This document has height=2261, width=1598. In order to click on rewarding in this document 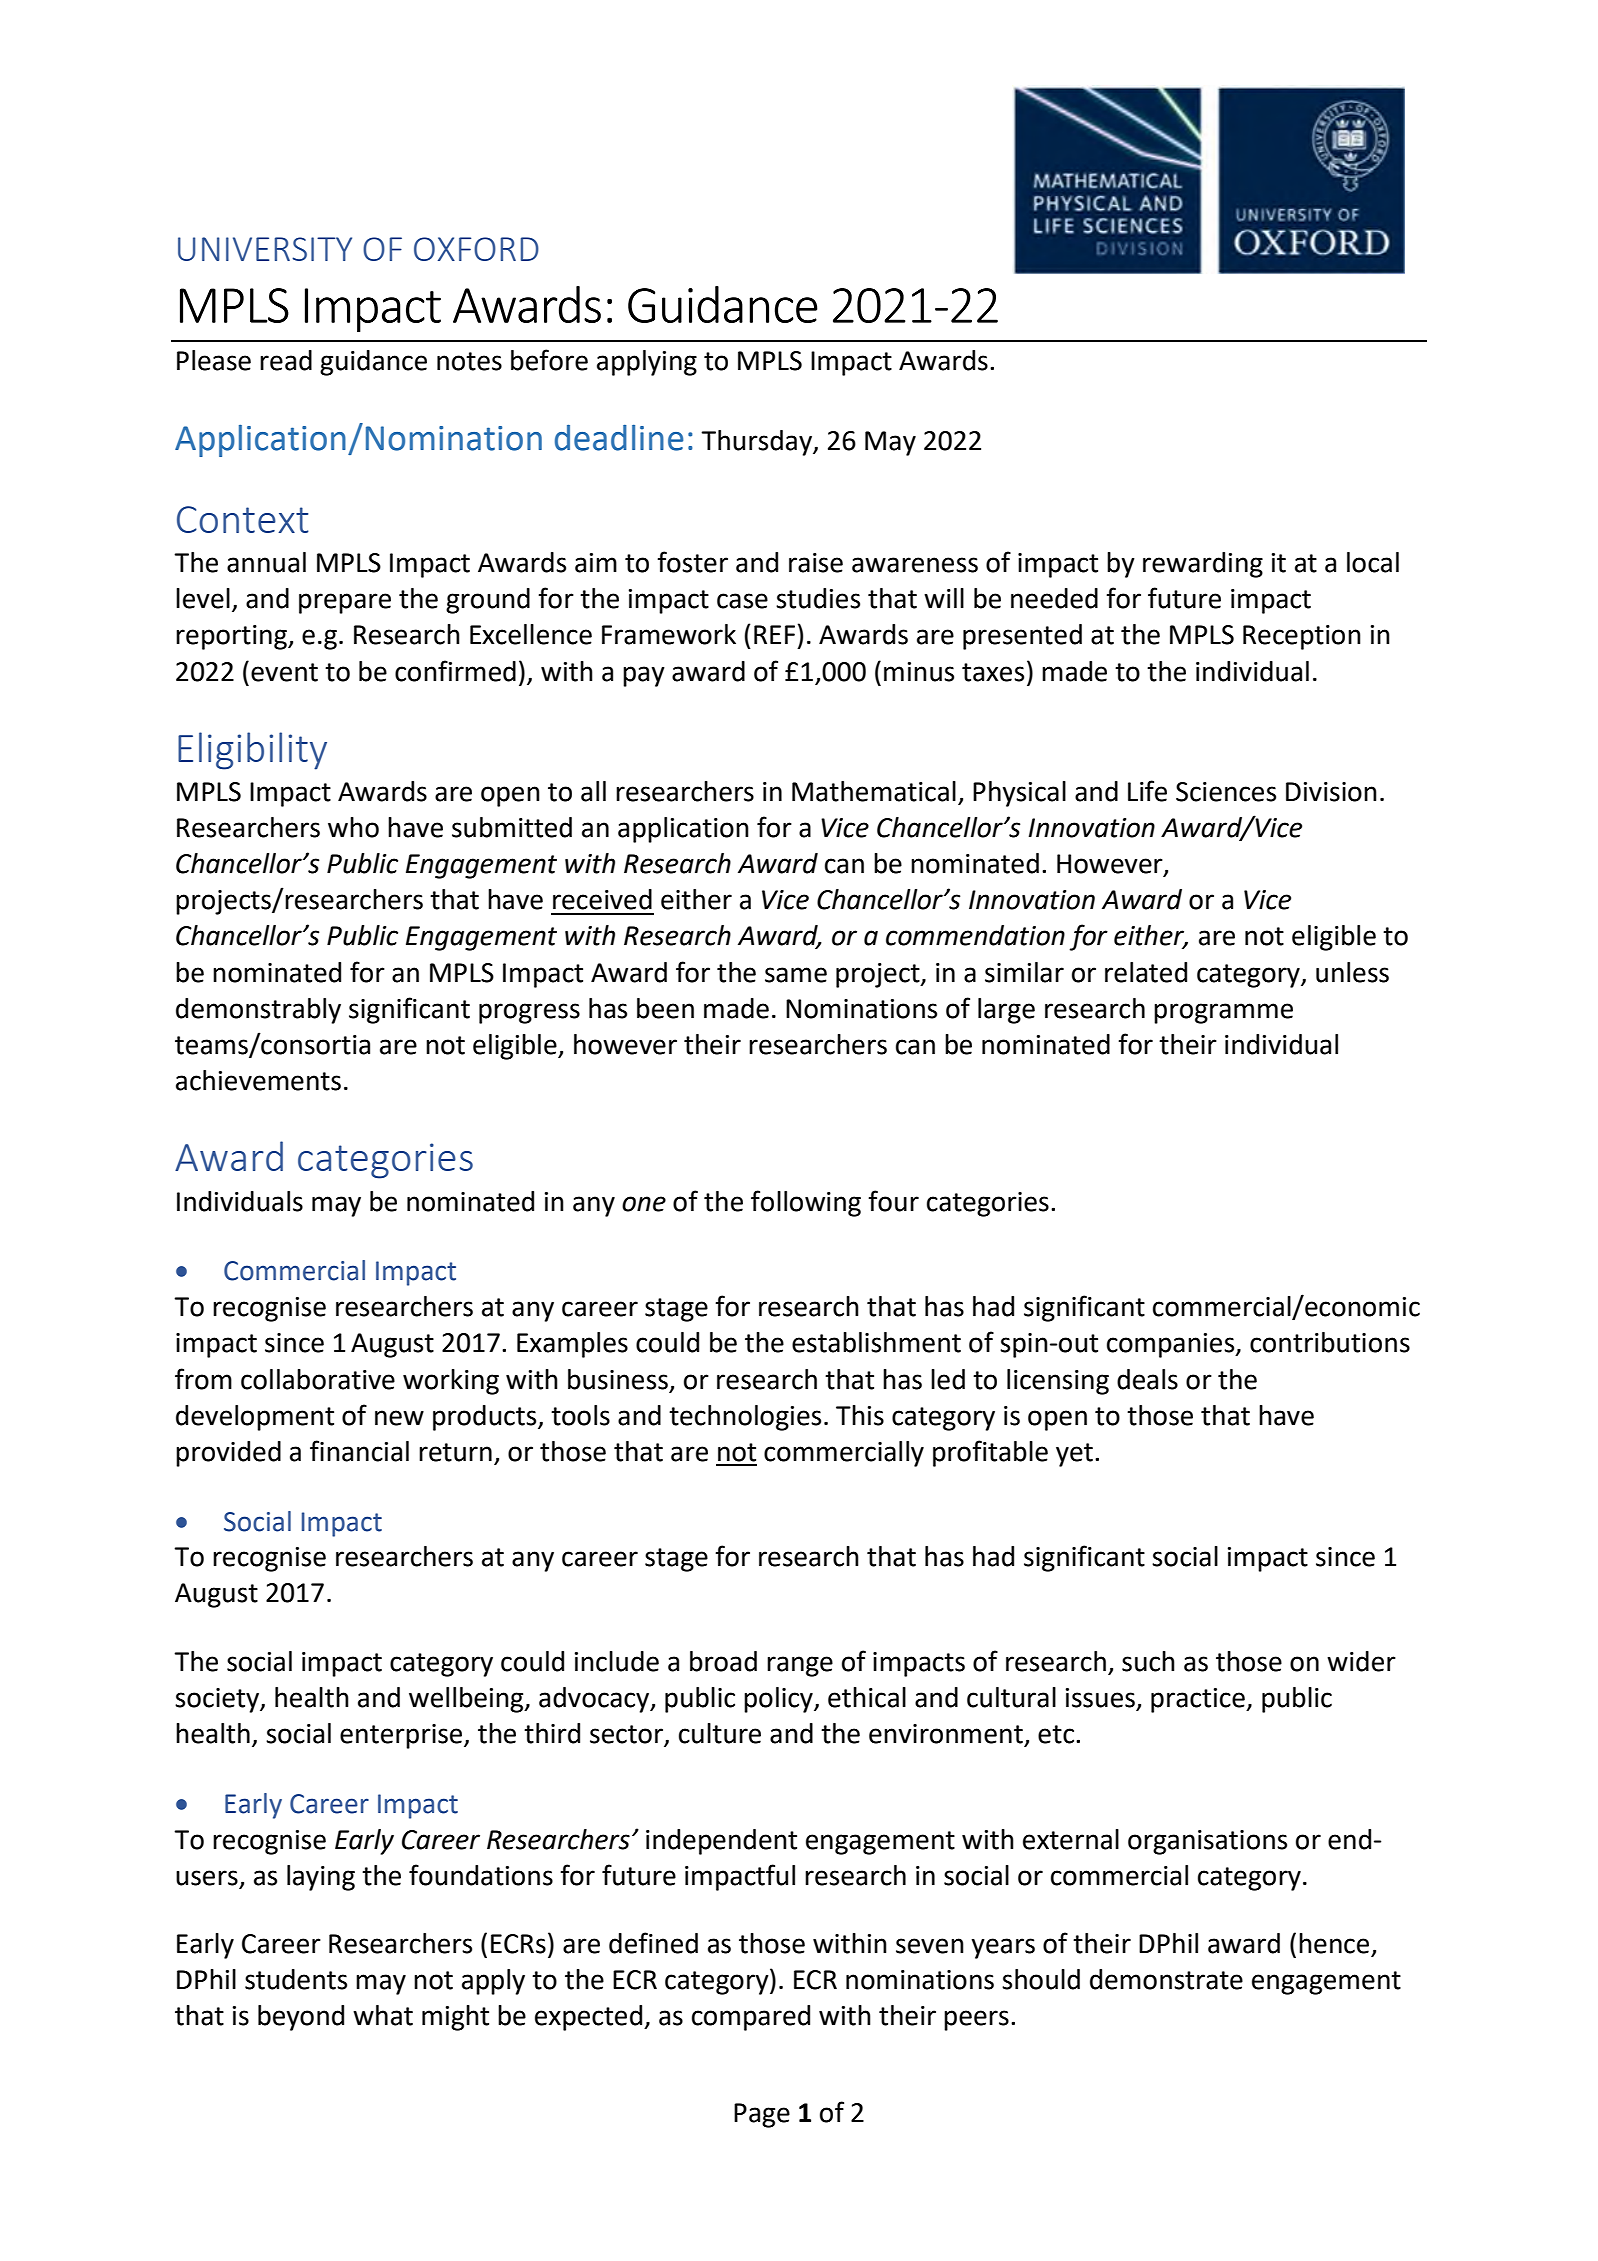, I will do `click(1203, 565)`.
